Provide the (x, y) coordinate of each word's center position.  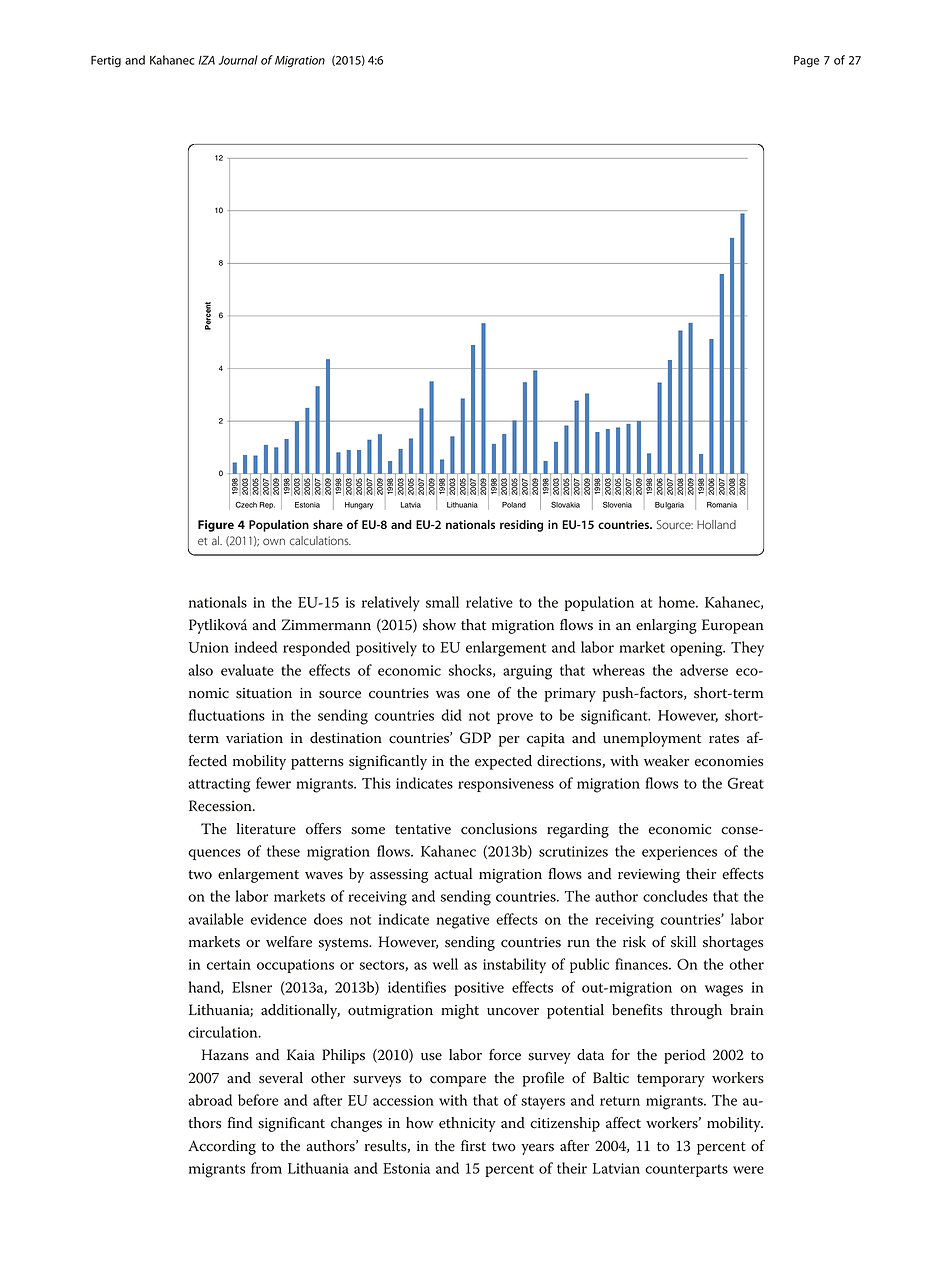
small (442, 602)
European (733, 626)
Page (806, 61)
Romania (722, 505)
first (473, 1146)
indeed (256, 647)
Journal (238, 60)
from (266, 1168)
